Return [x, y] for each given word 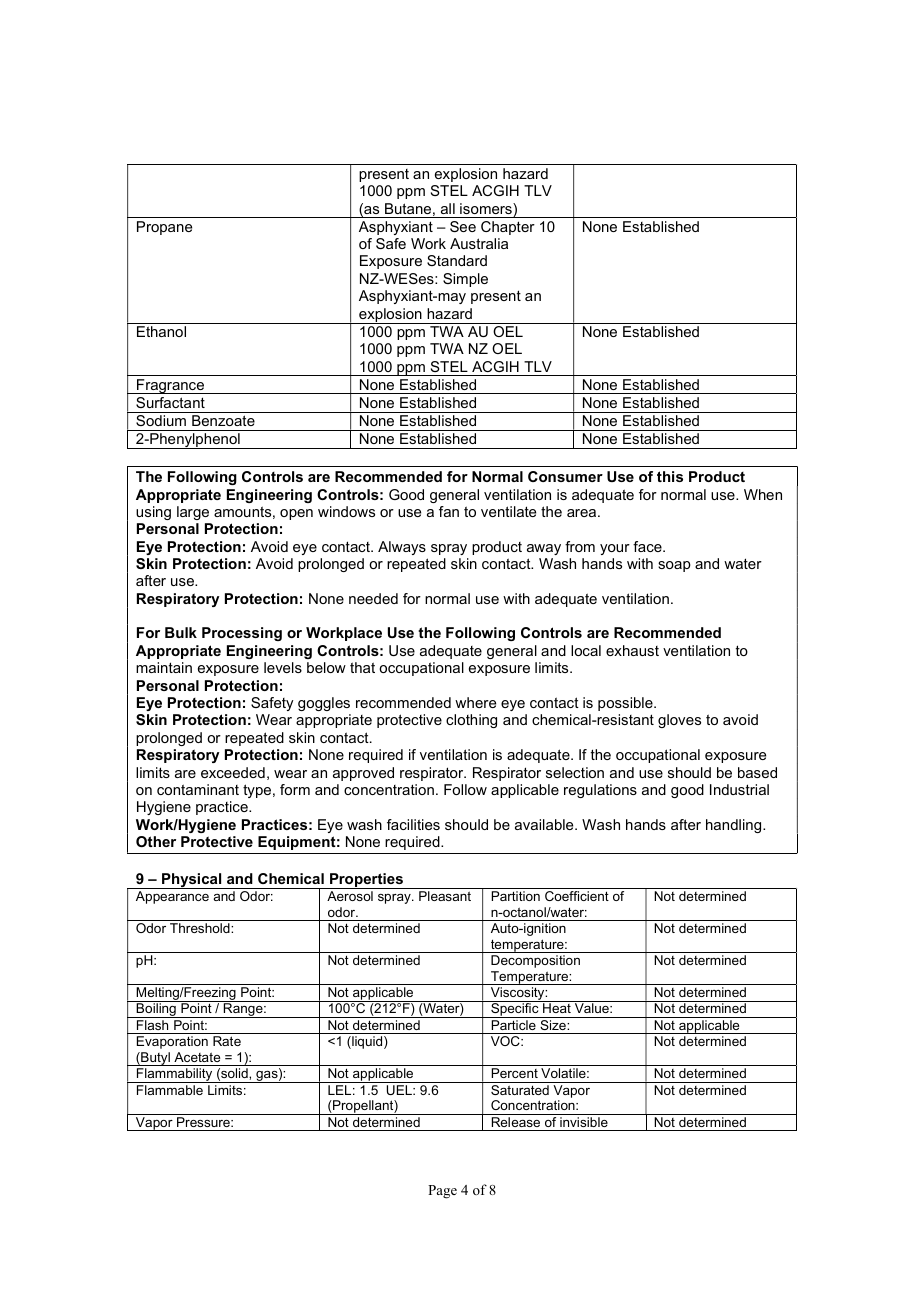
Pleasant [445, 896]
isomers [487, 210]
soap [674, 566]
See [463, 226]
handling [735, 826]
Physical [192, 881]
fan [449, 511]
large [193, 513]
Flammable [170, 1090]
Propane [164, 228]
